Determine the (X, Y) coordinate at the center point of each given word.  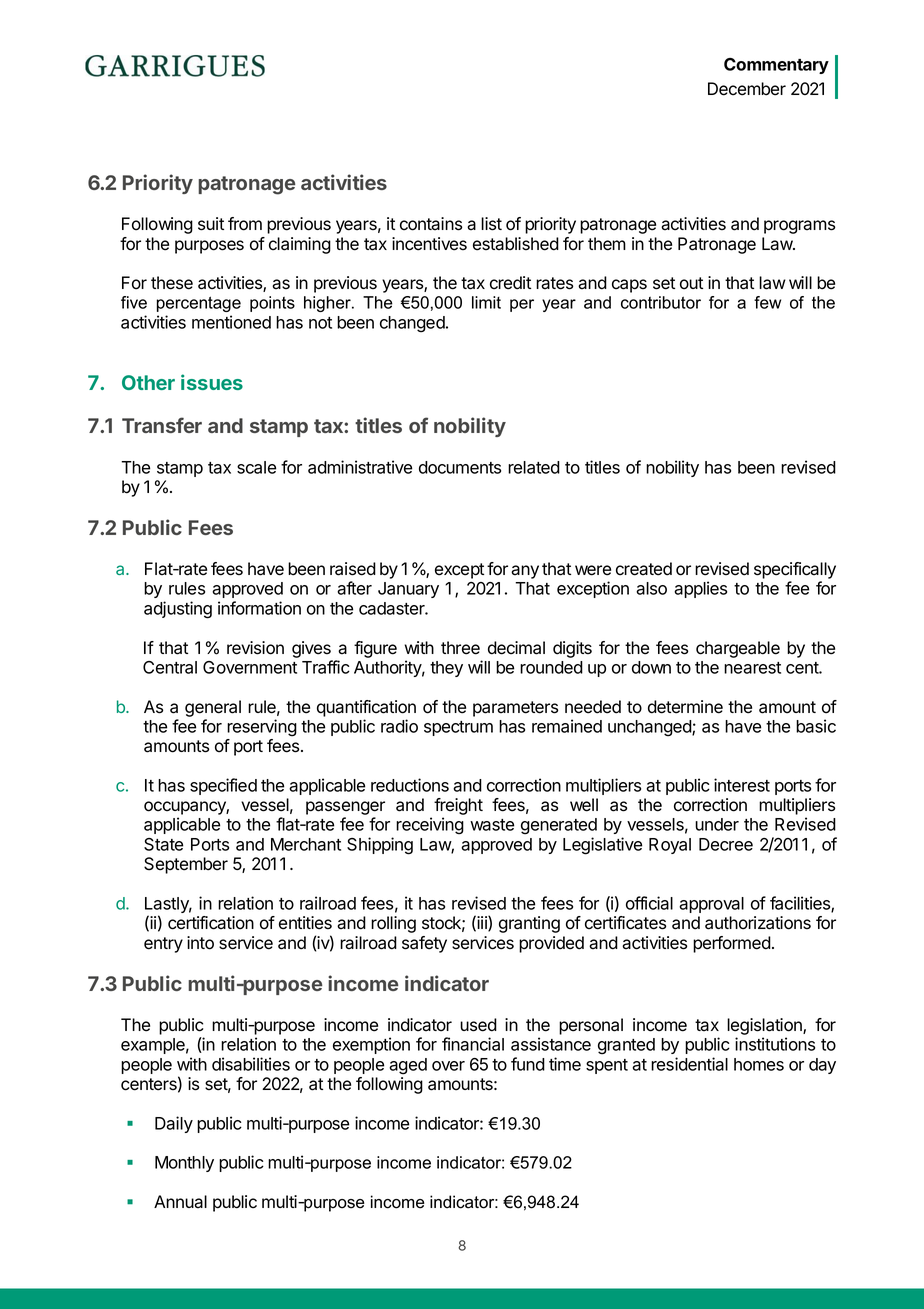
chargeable (738, 649)
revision (255, 648)
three (460, 648)
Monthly (184, 1164)
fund (528, 1064)
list (491, 224)
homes (759, 1064)
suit (211, 224)
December (747, 89)
